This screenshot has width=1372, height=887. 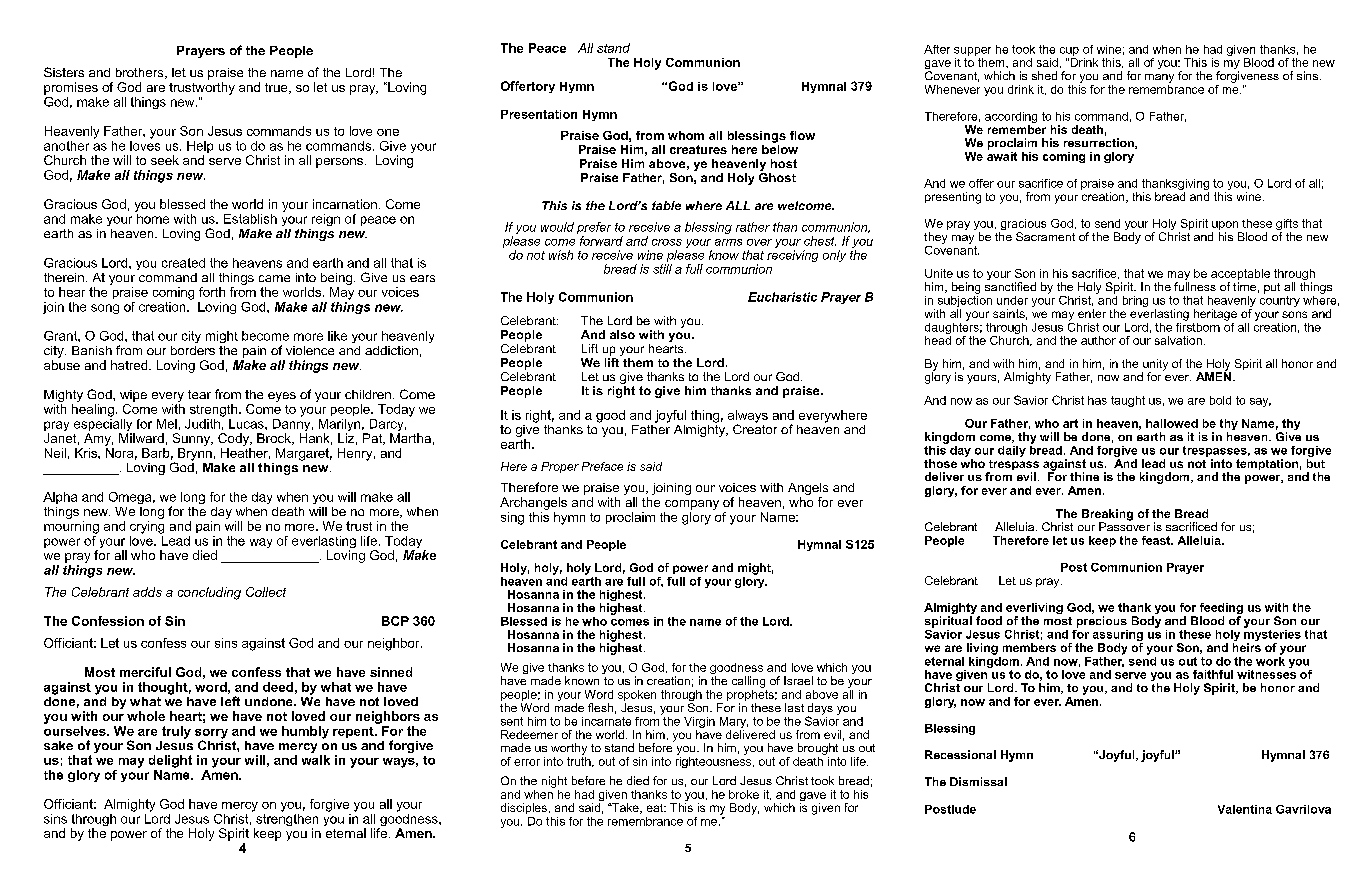 What do you see at coordinates (183, 263) in the screenshot?
I see `created` at bounding box center [183, 263].
